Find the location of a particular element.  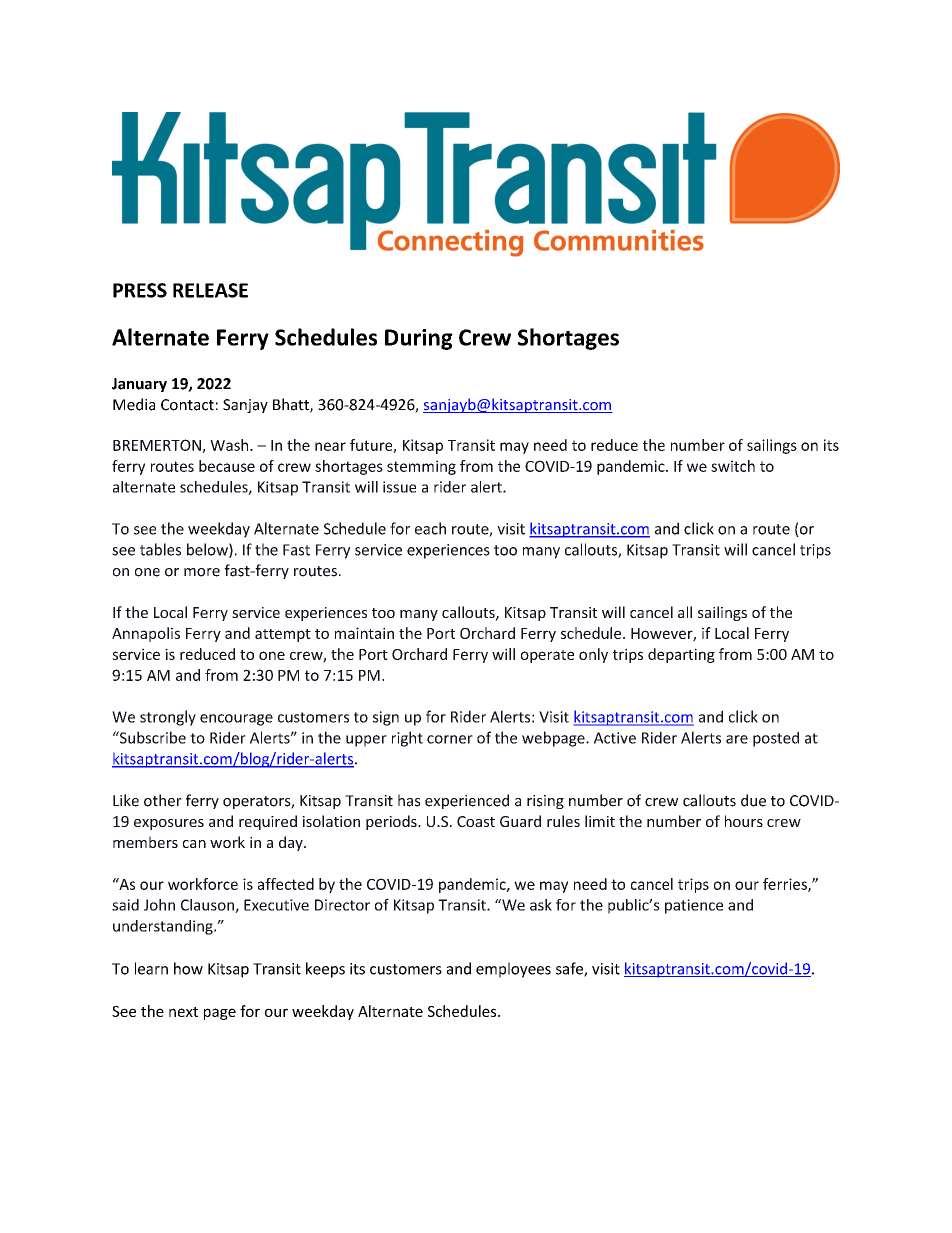

switch is located at coordinates (733, 466).
